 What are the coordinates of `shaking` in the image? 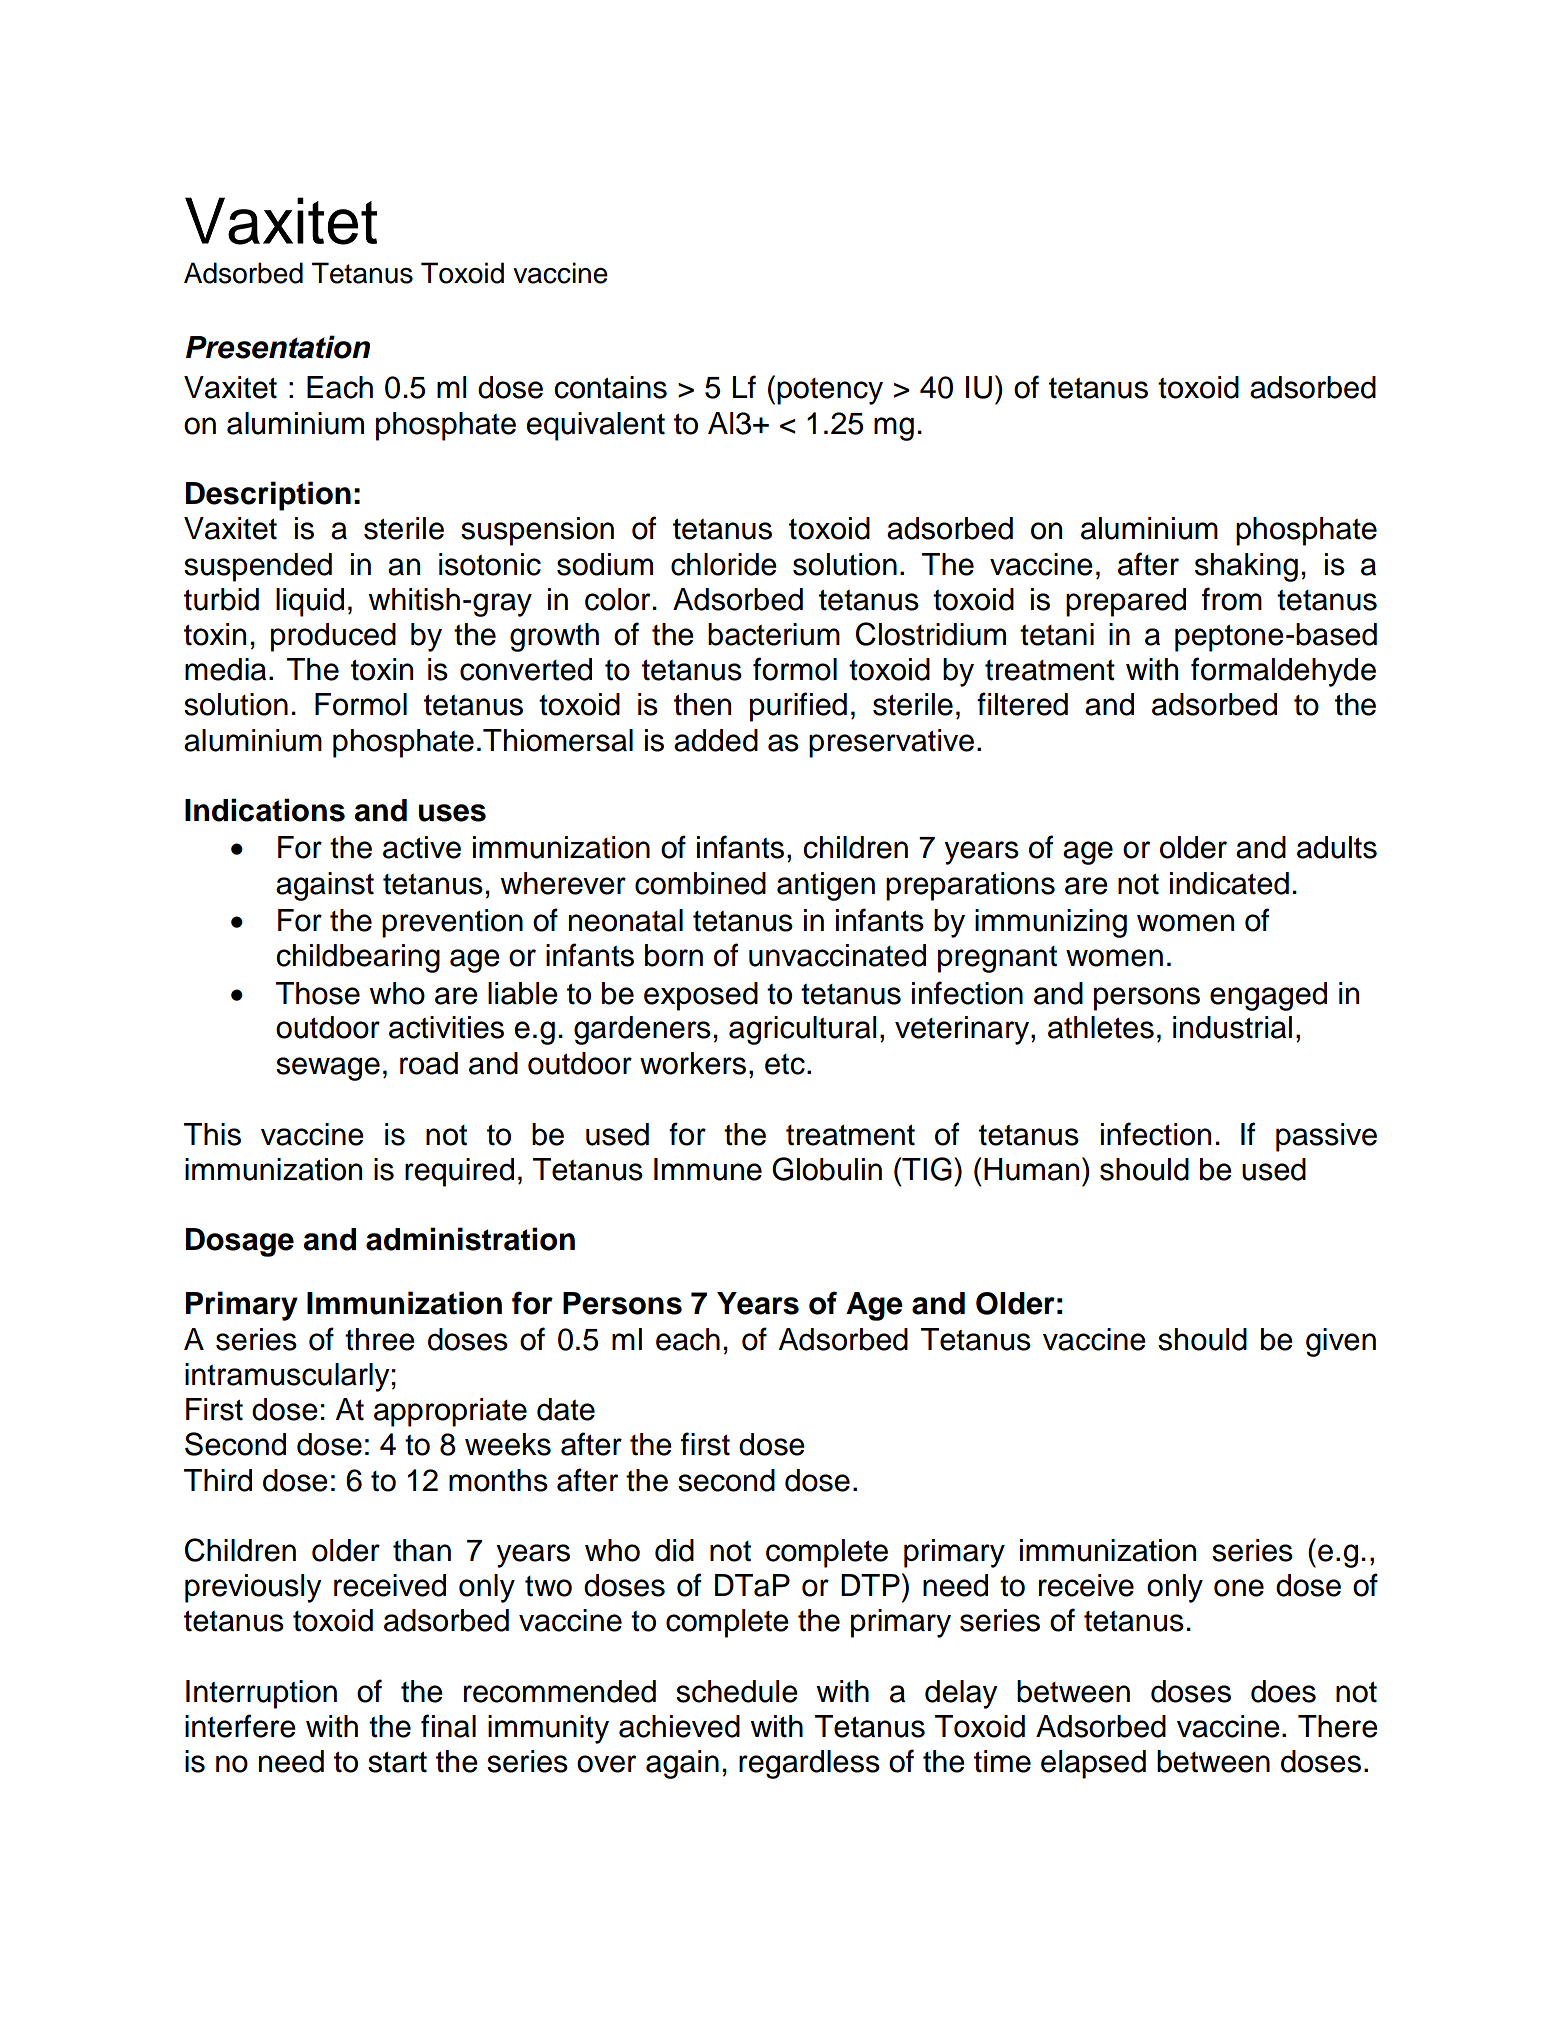 It's located at (1246, 567).
